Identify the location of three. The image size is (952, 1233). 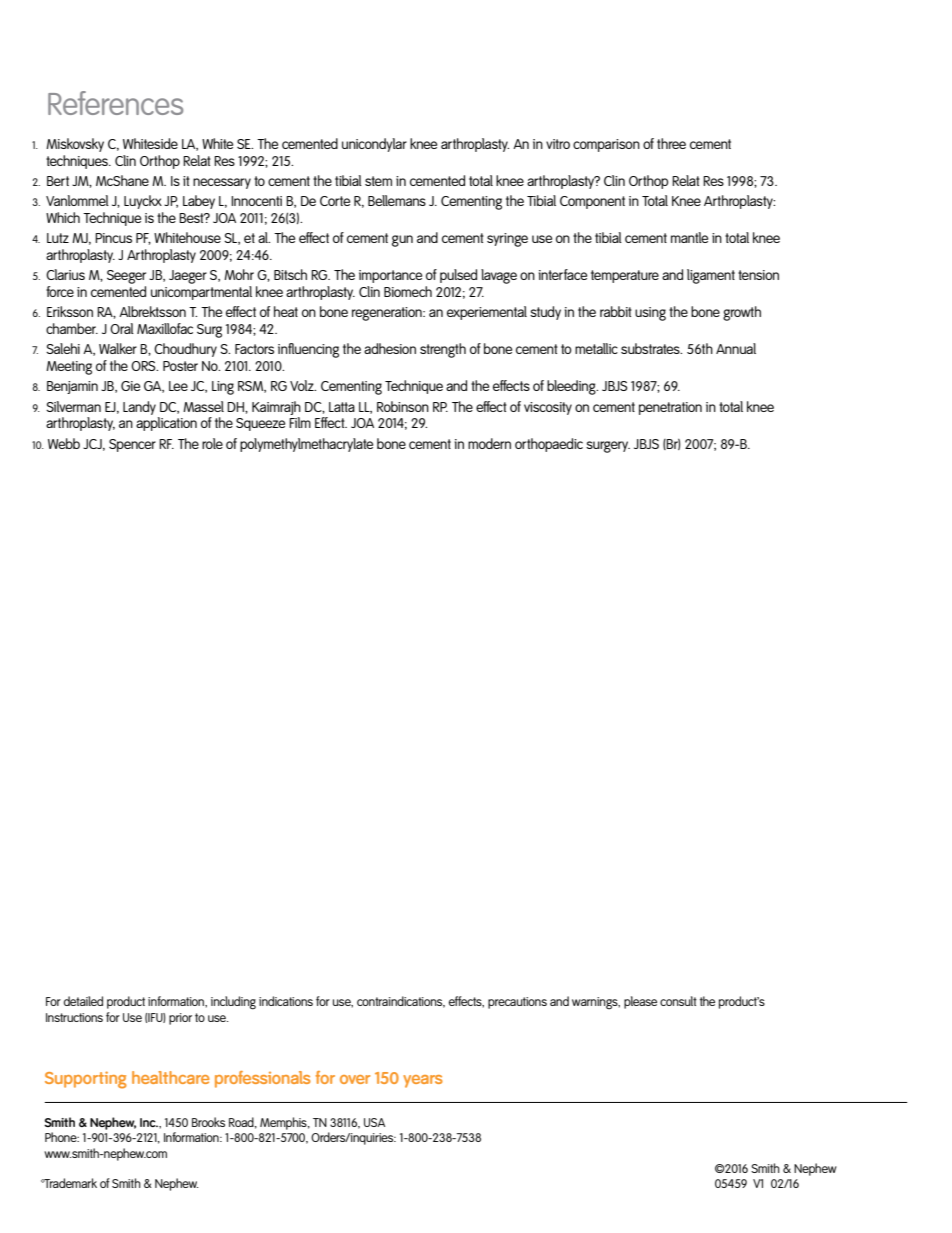
(671, 143).
